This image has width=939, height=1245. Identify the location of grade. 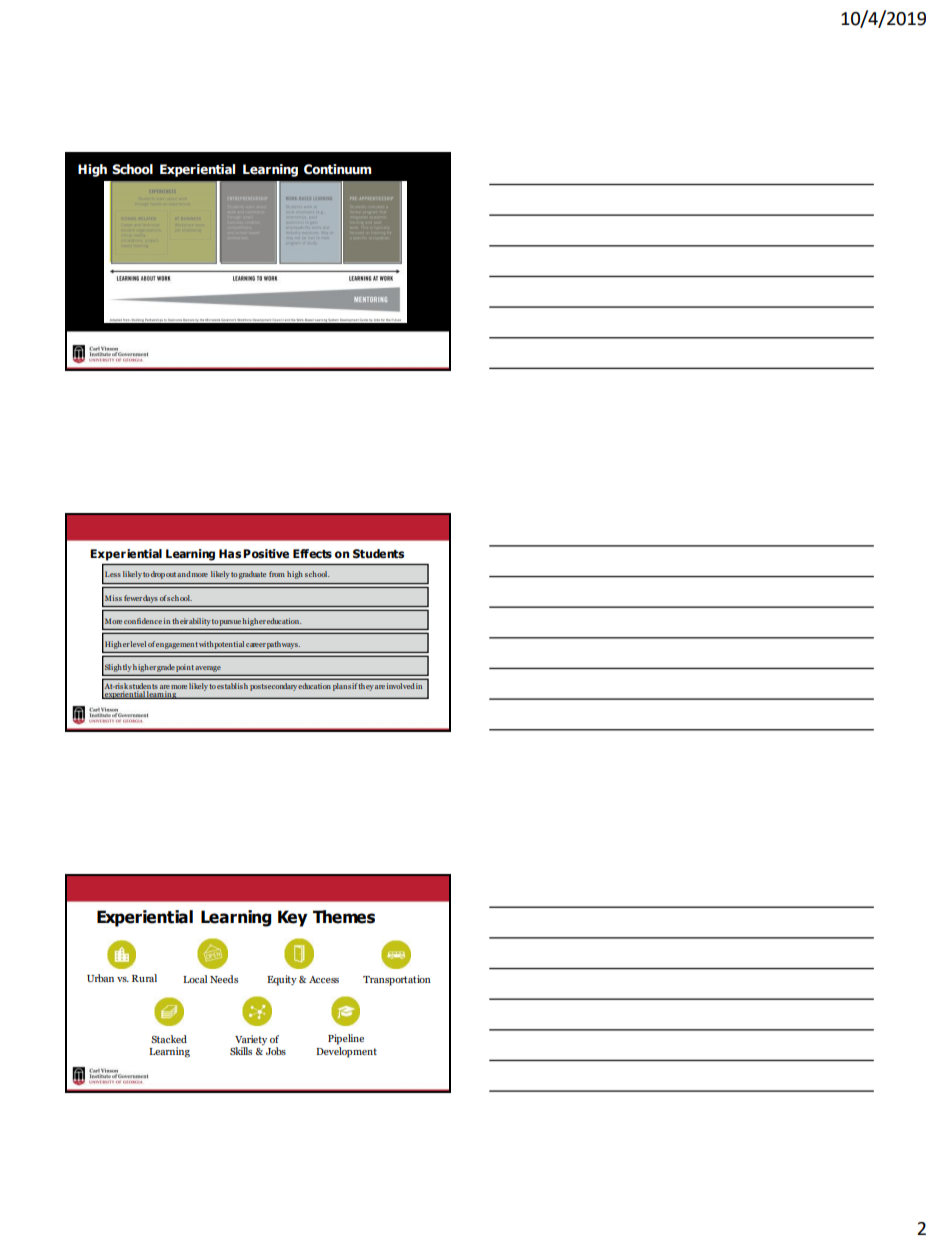
(166, 668).
